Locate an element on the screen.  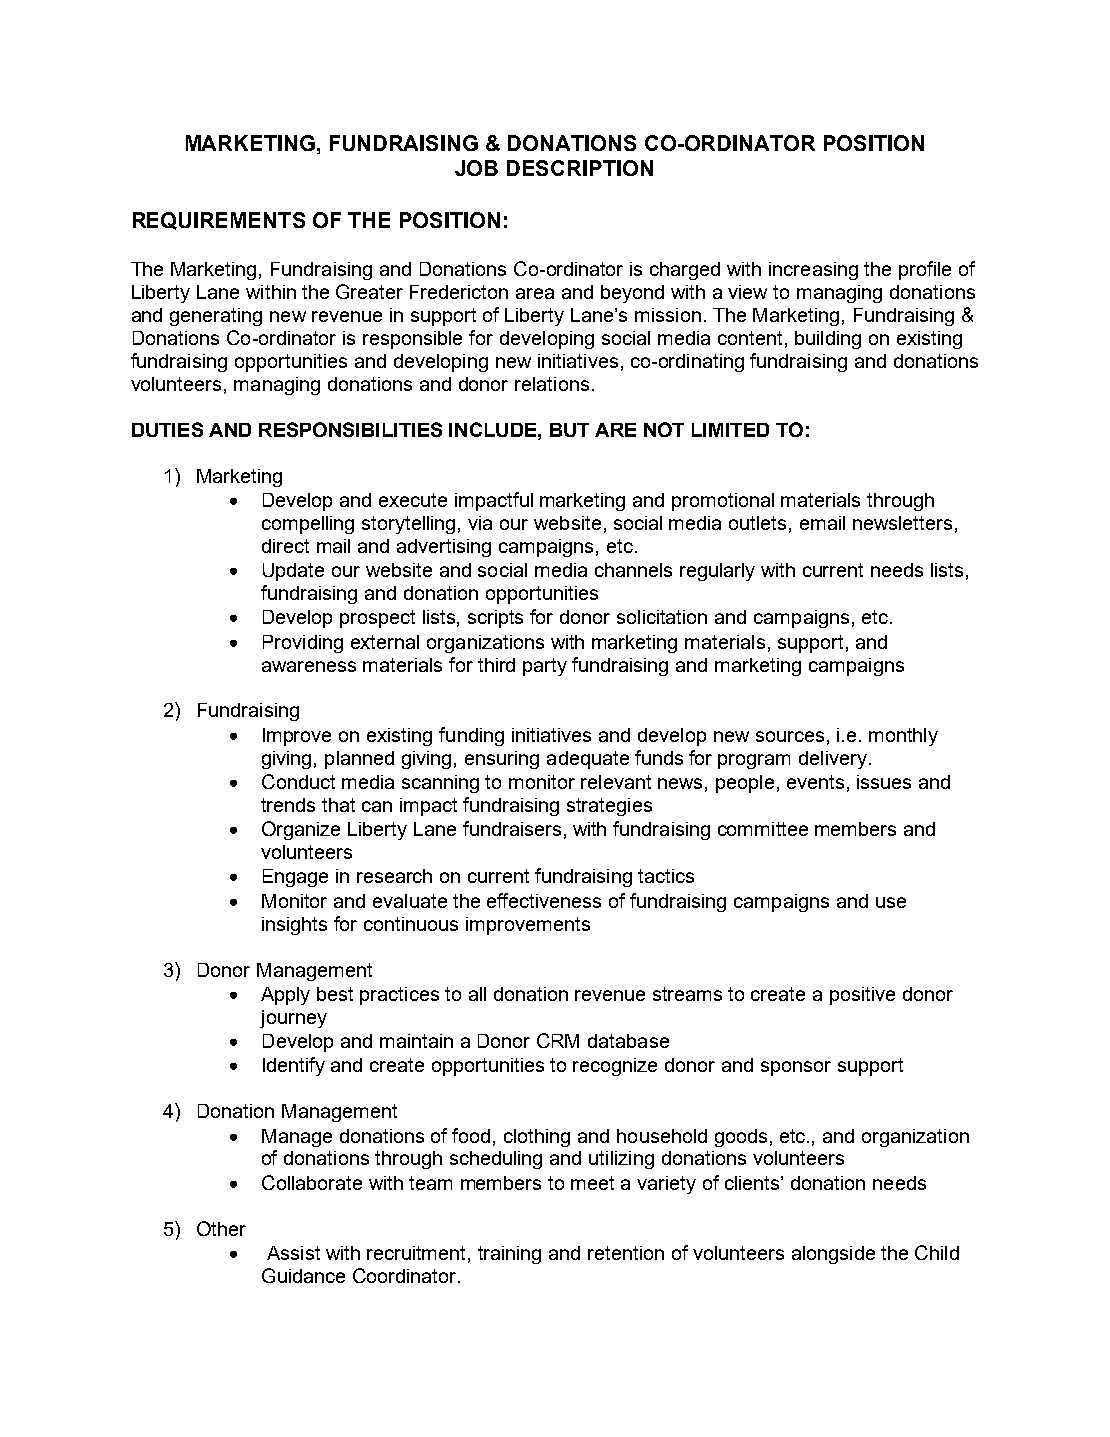
Assist is located at coordinates (293, 1253).
